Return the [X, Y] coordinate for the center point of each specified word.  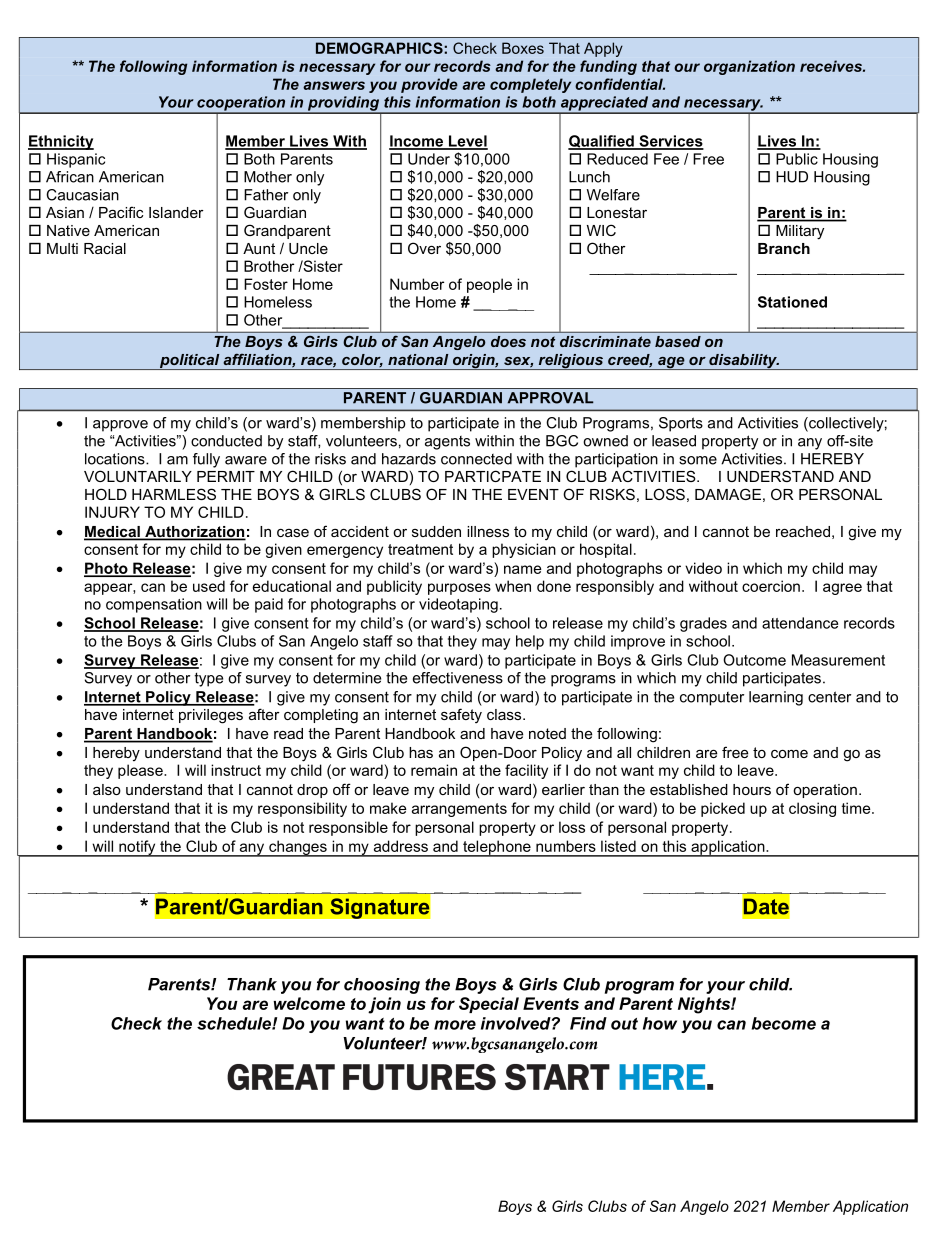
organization [749, 67]
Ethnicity [61, 142]
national [418, 359]
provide [429, 85]
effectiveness [458, 678]
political [189, 362]
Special [489, 1005]
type [209, 679]
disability [743, 362]
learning [776, 698]
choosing [382, 986]
